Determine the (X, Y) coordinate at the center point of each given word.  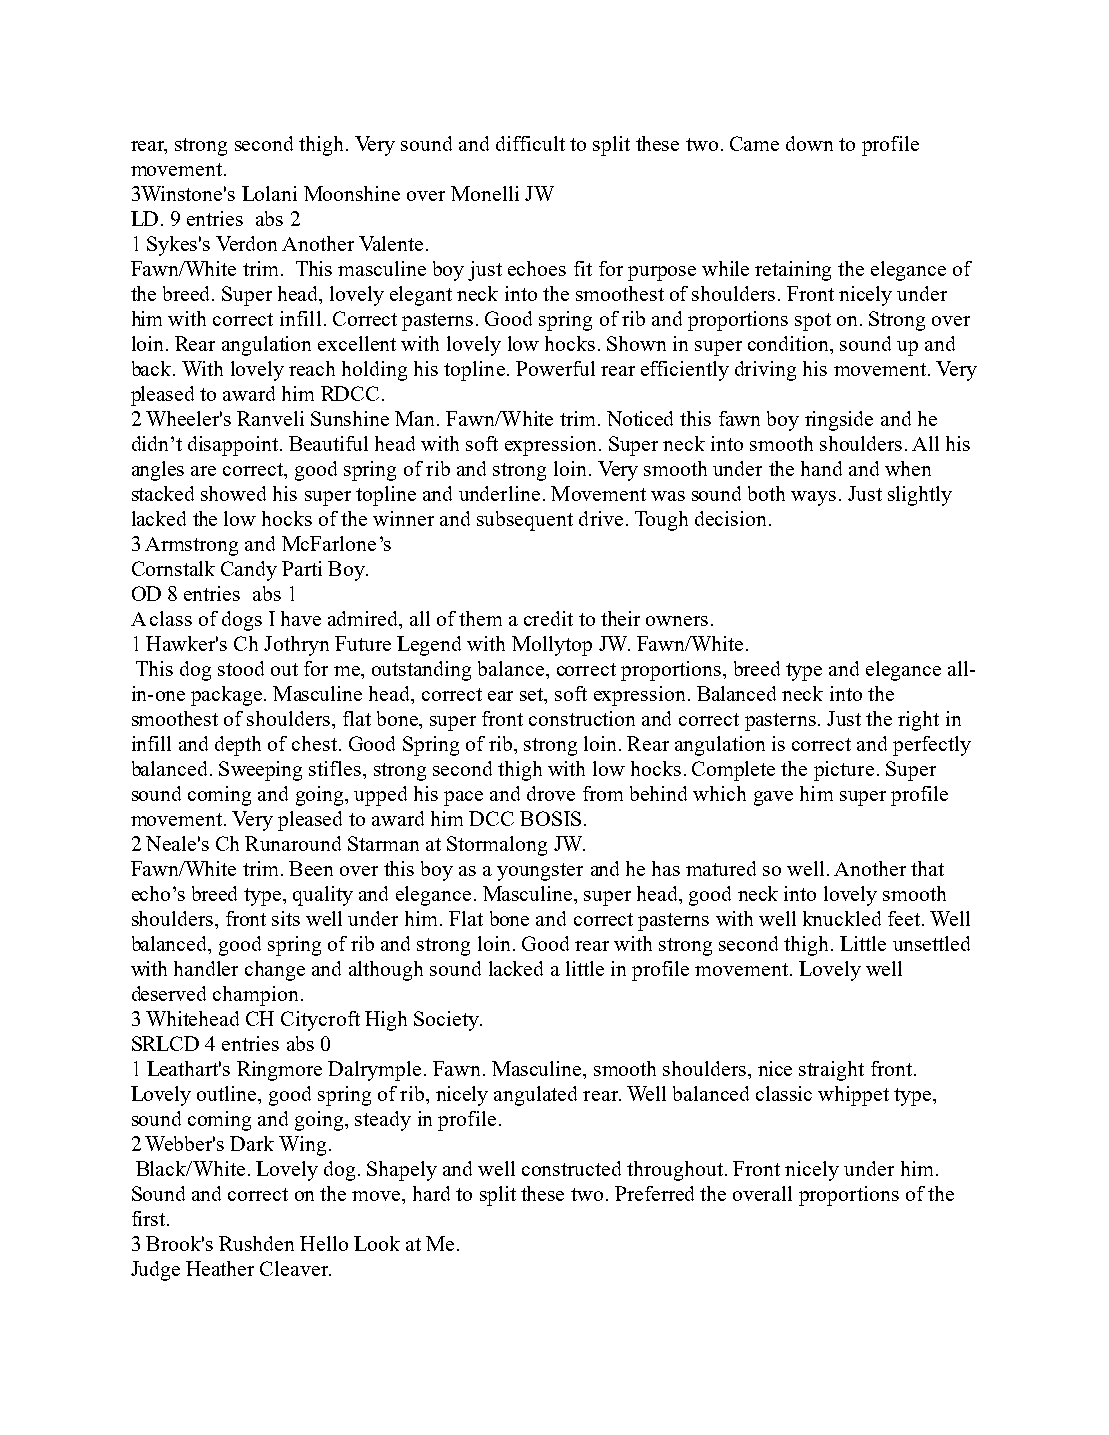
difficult (530, 143)
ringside (839, 421)
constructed (571, 1168)
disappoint (233, 446)
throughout (676, 1171)
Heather (220, 1268)
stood (241, 668)
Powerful (555, 368)
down (809, 143)
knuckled (842, 918)
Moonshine (352, 193)
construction (582, 718)
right (918, 721)
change (275, 971)
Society (448, 1021)
